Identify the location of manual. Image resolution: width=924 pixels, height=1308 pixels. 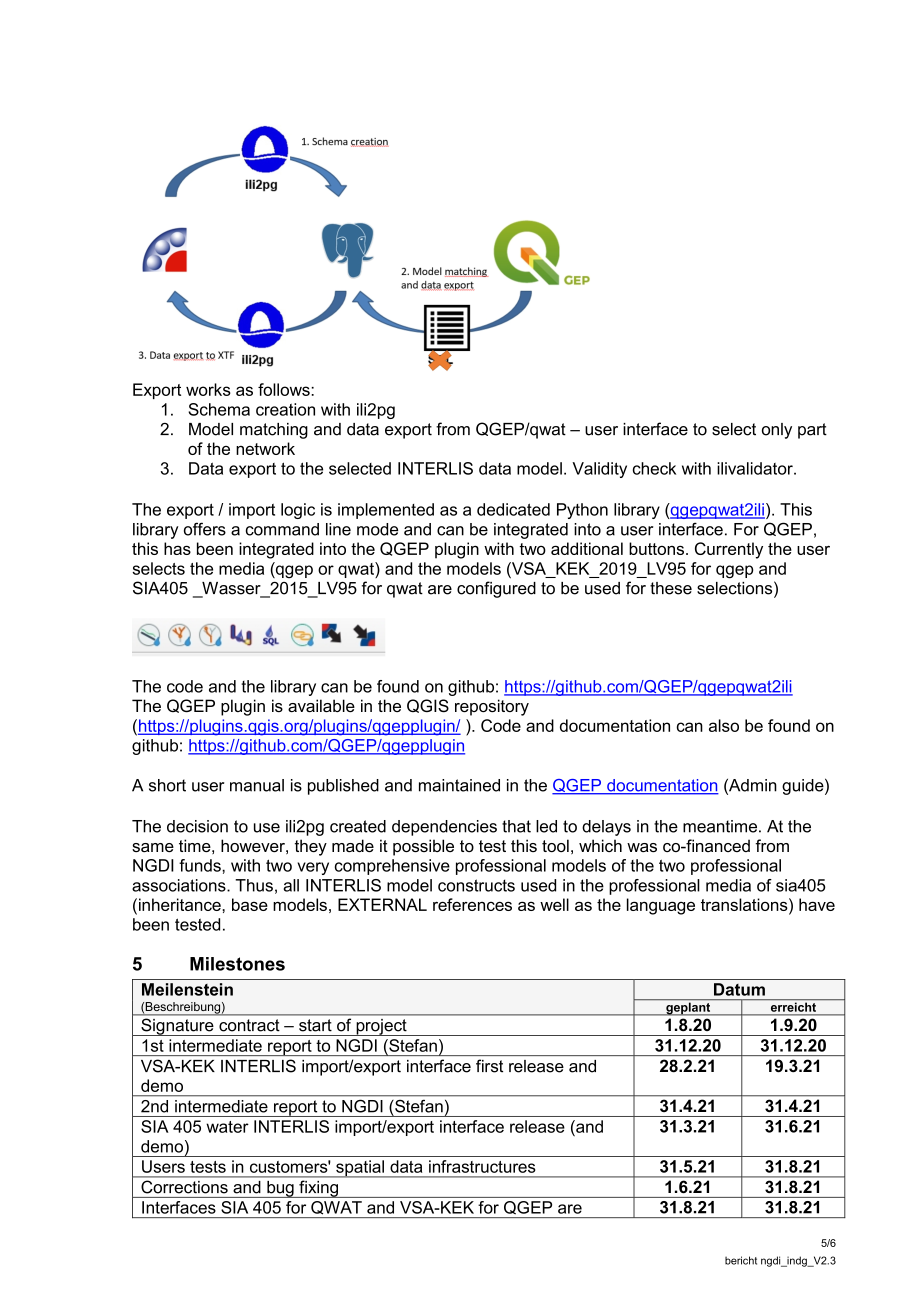
(257, 785).
